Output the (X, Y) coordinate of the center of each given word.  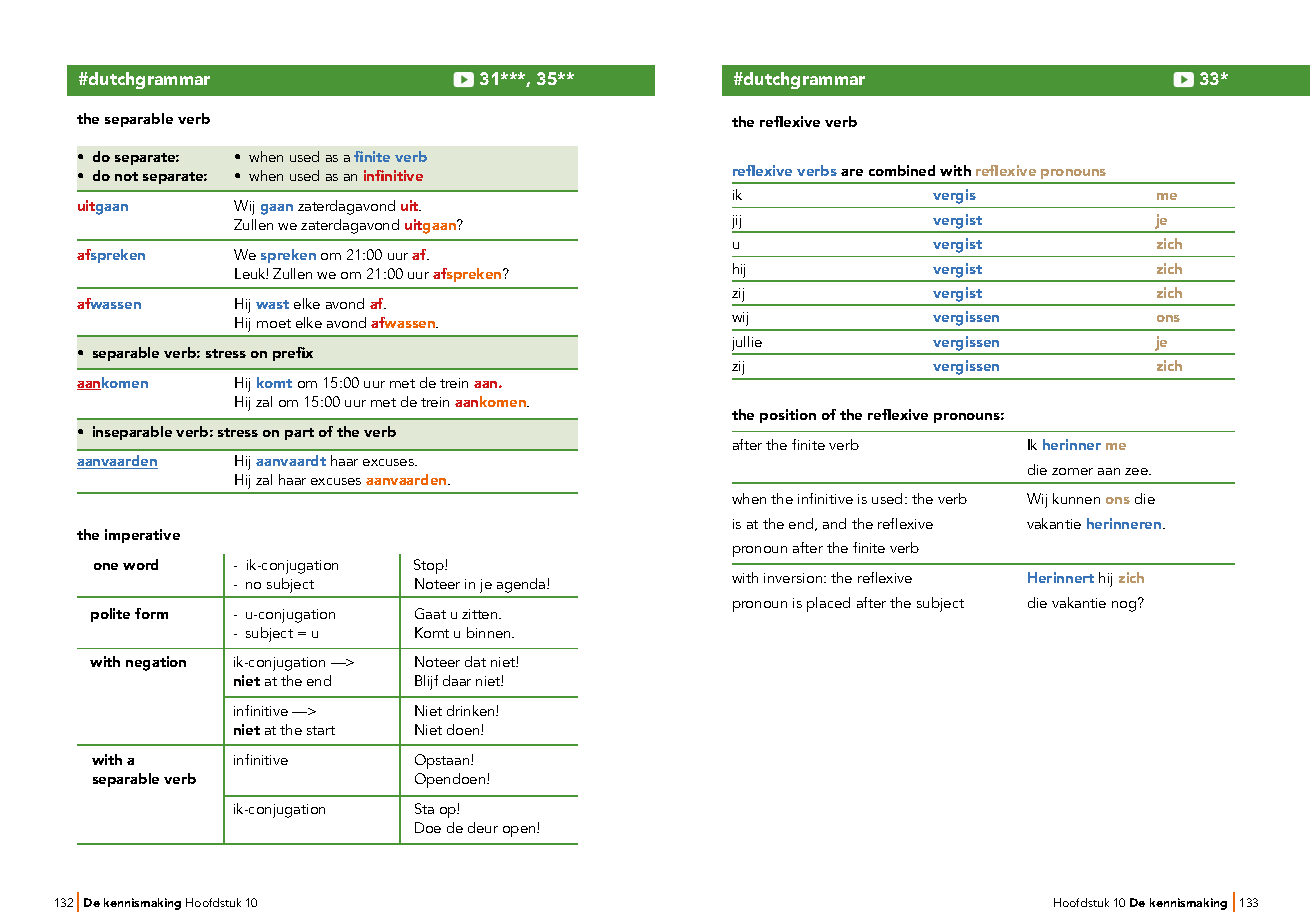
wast (272, 304)
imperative (142, 536)
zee (1137, 471)
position (788, 416)
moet (274, 323)
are (852, 172)
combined (902, 170)
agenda (522, 585)
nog (1125, 605)
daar (457, 680)
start (321, 730)
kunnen (1076, 498)
